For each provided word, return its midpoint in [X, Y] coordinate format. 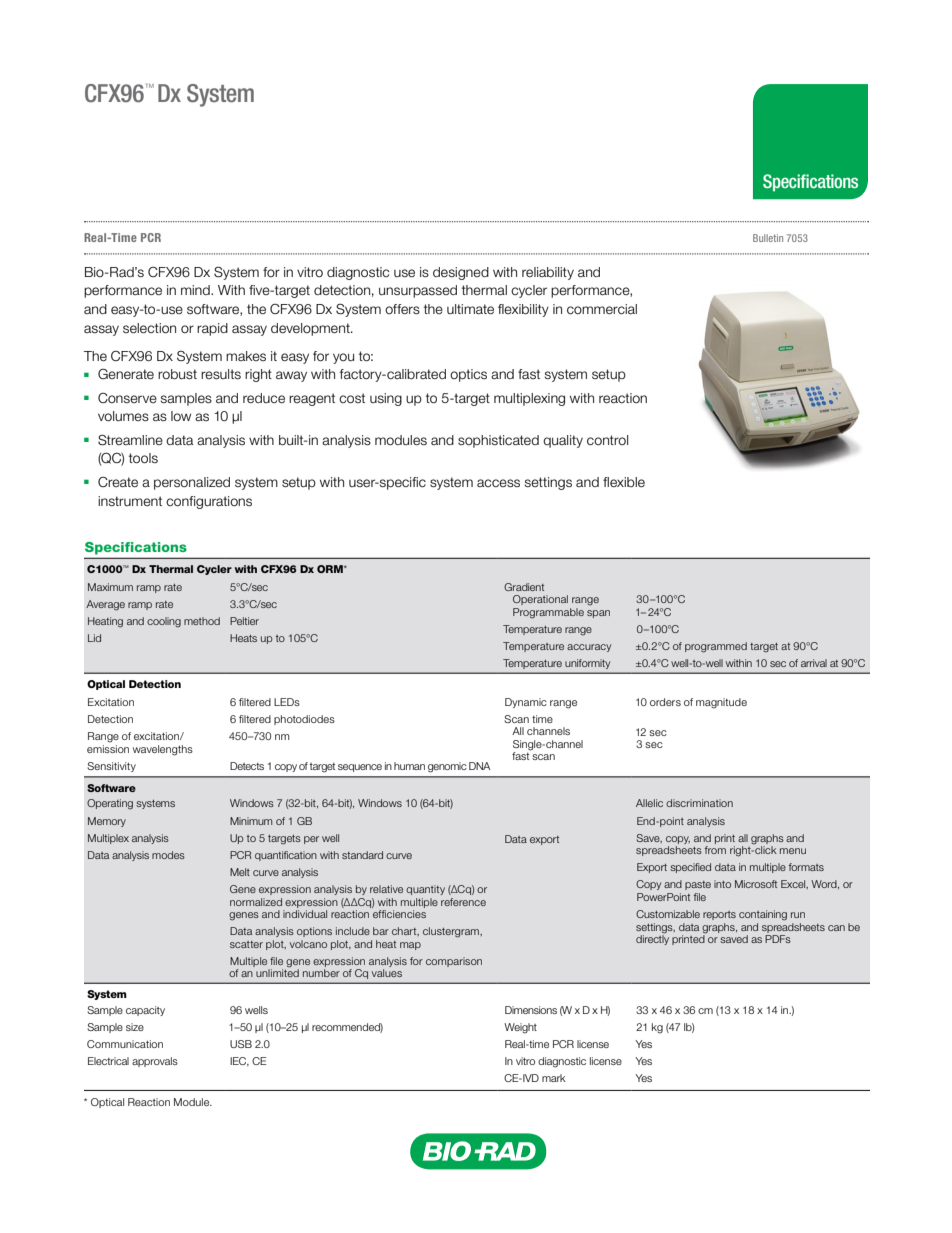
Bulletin [768, 238]
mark [554, 1078]
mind [196, 290]
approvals [155, 1062]
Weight [520, 1028]
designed [461, 273]
